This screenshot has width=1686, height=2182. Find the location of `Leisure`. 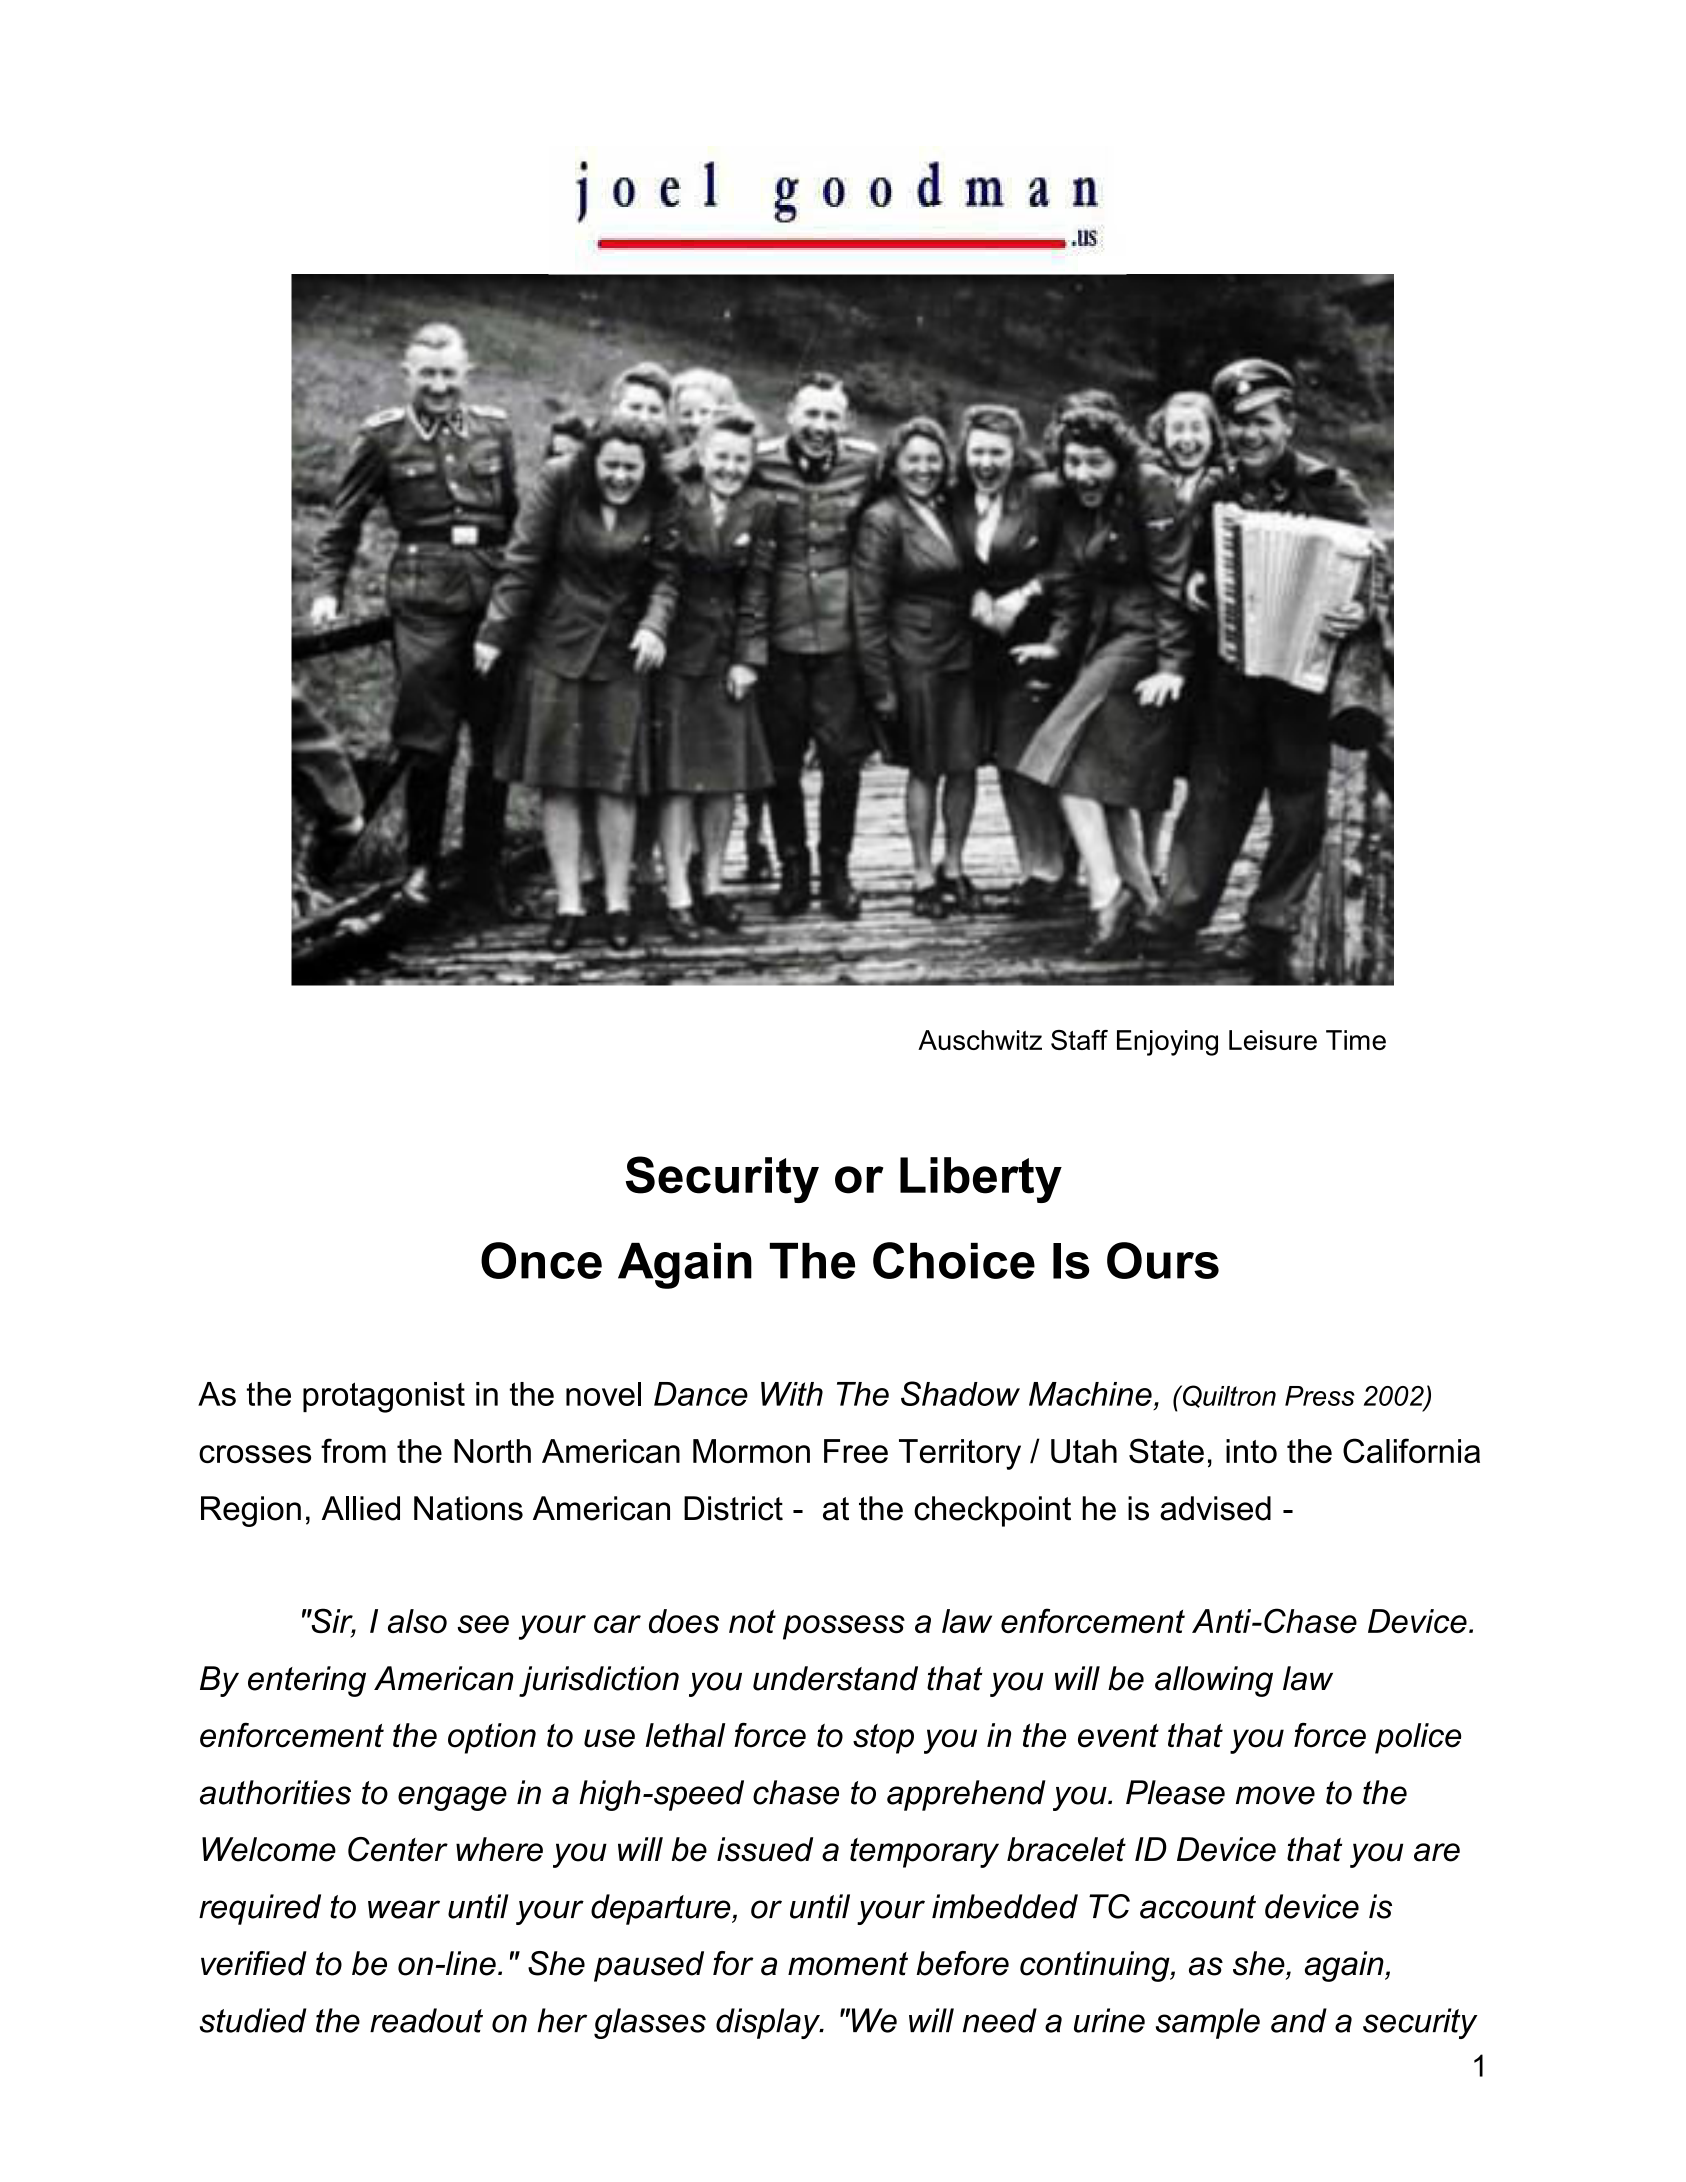

Leisure is located at coordinates (1273, 1040).
